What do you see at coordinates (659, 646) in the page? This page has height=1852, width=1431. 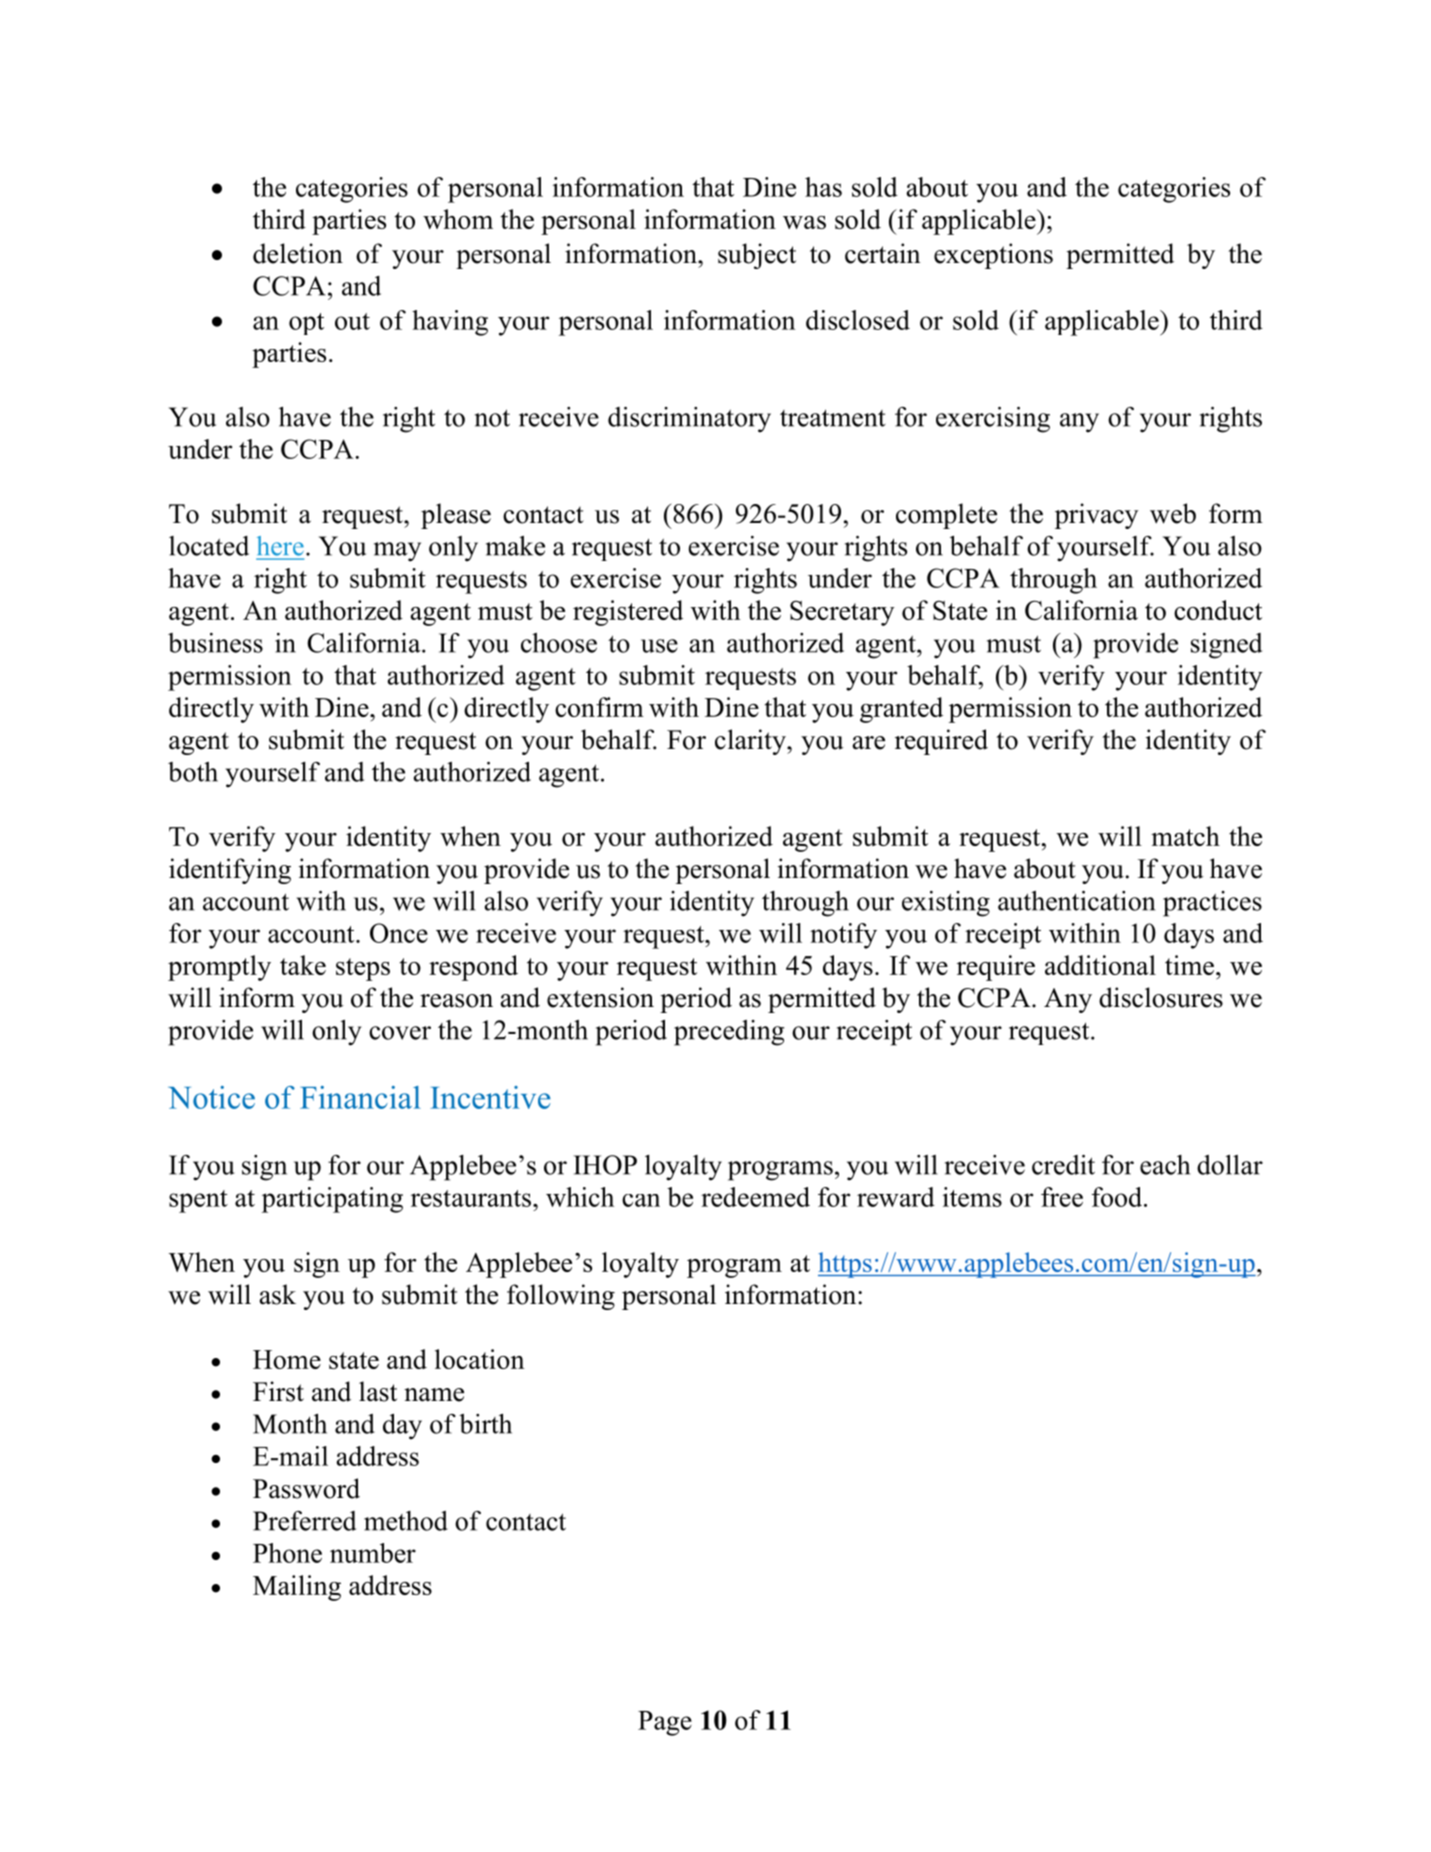 I see `use` at bounding box center [659, 646].
